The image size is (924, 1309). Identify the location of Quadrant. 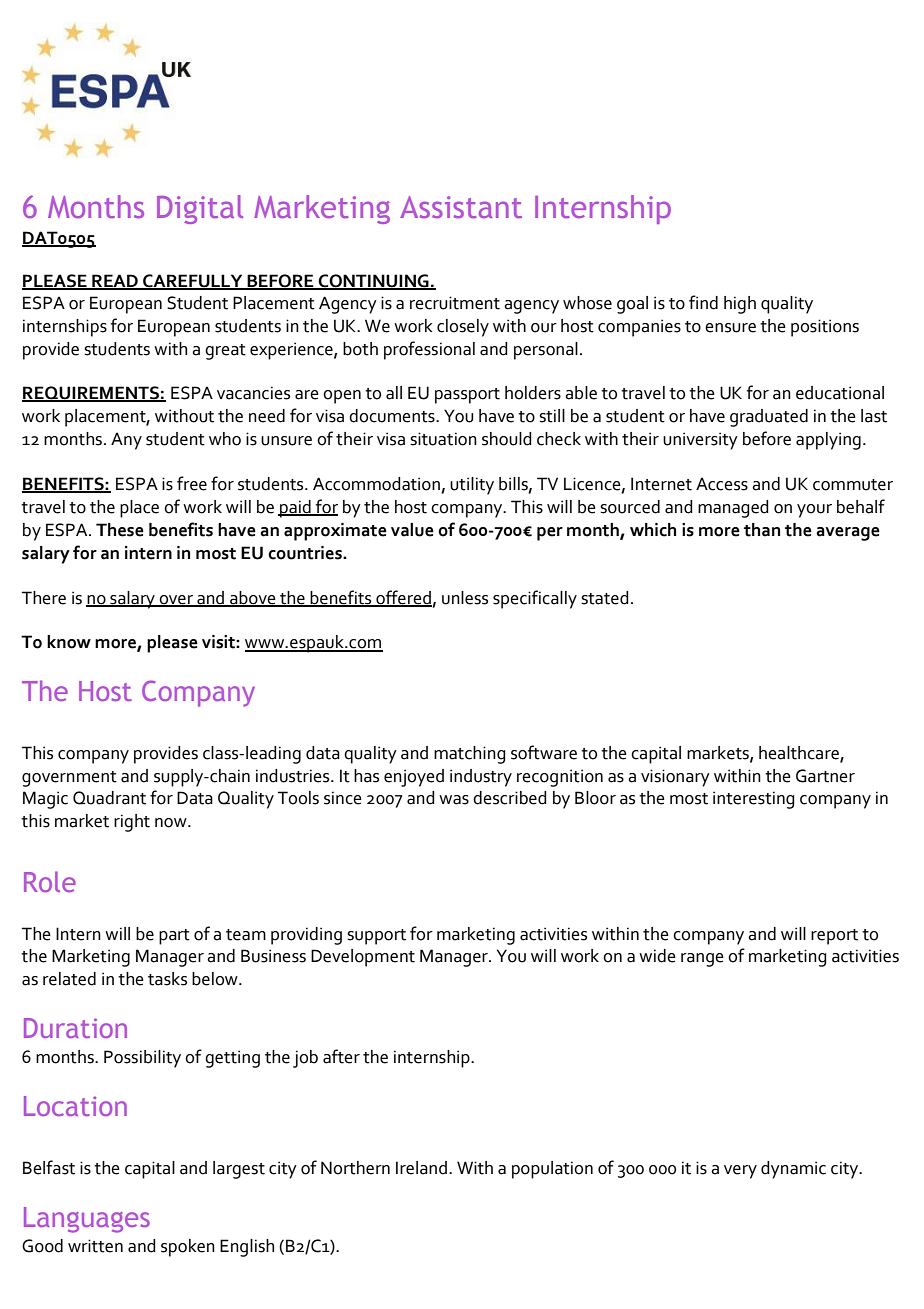
(109, 798).
